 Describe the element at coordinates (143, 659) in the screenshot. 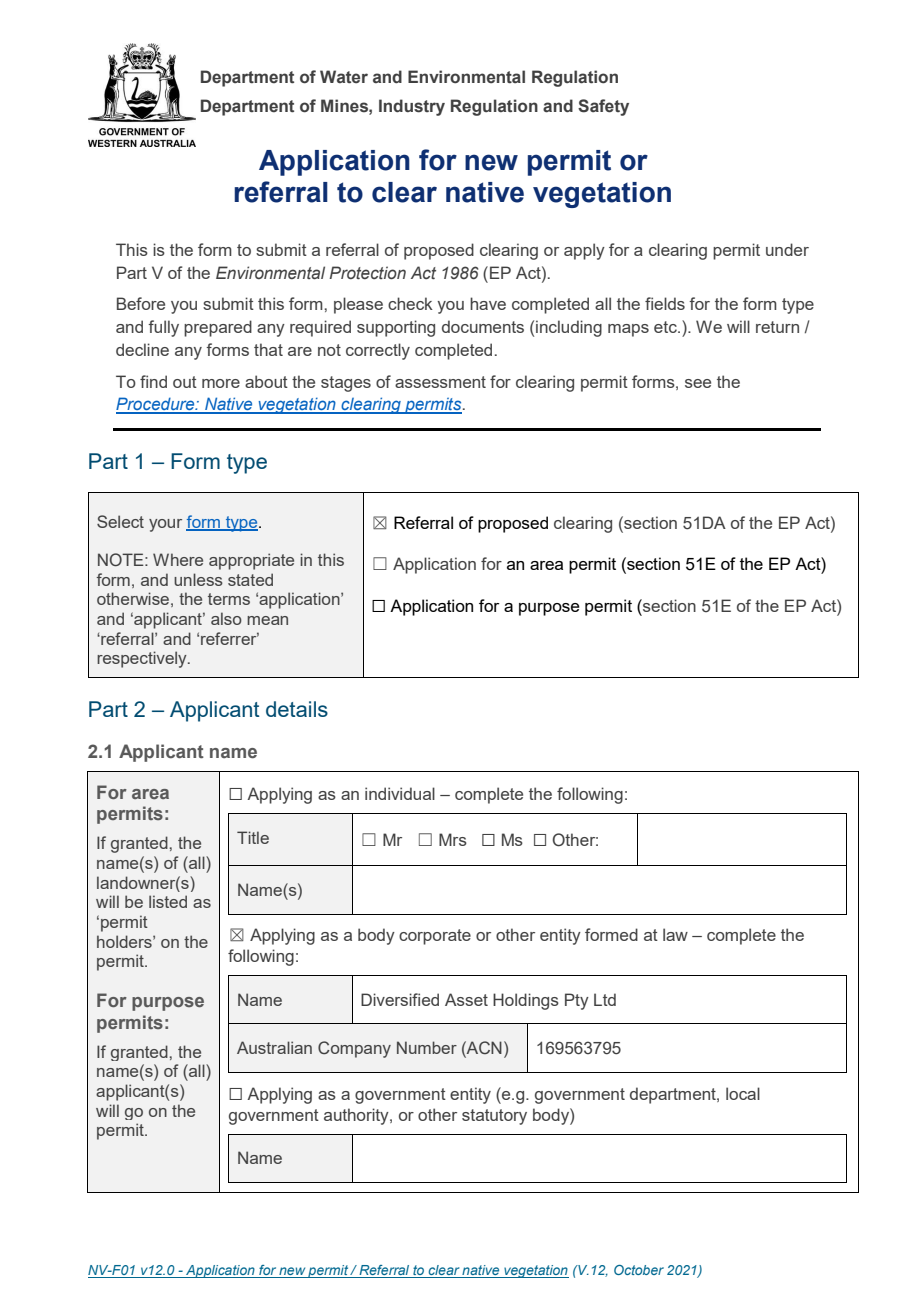

I see `respectively` at that location.
